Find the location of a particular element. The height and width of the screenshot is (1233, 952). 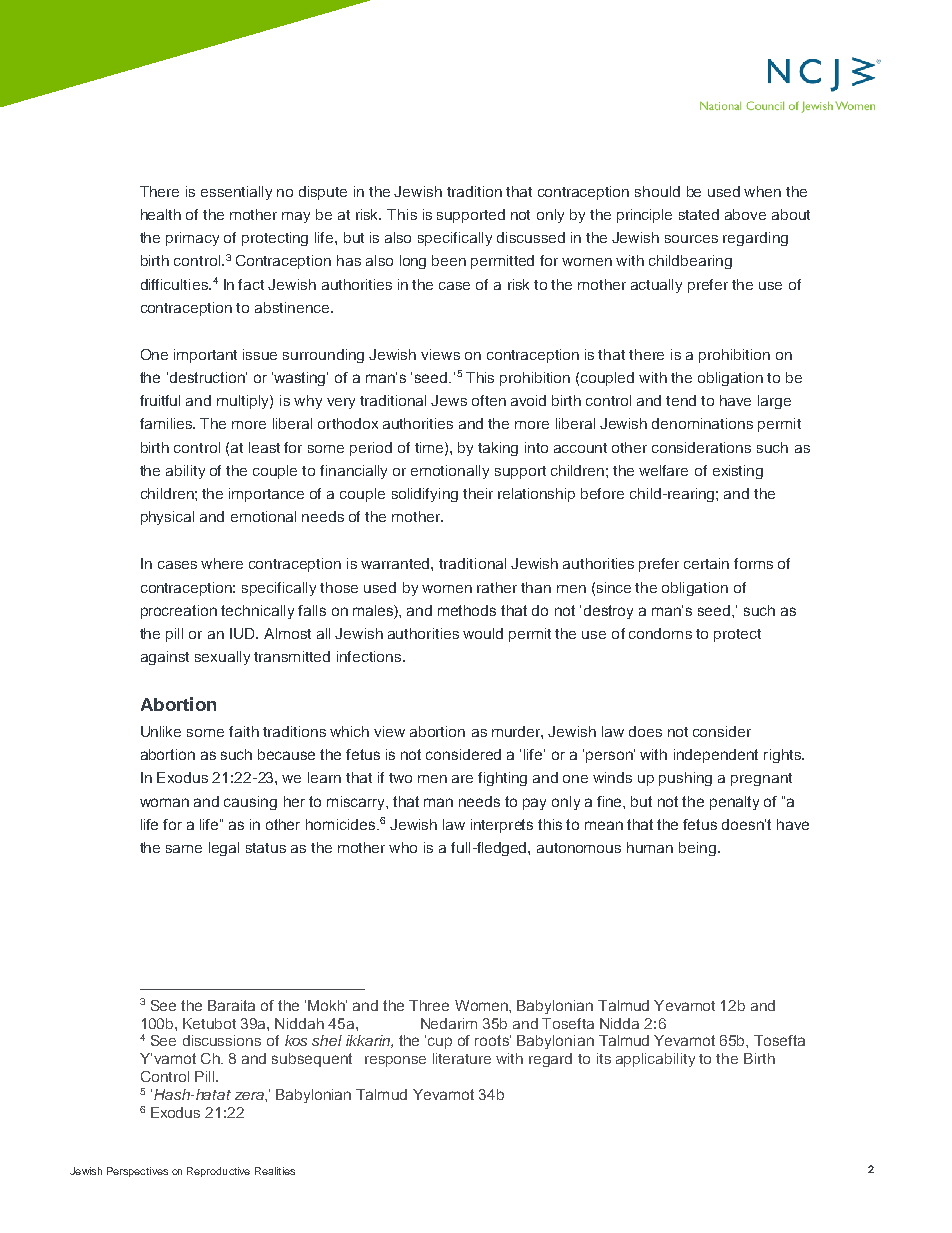

primacy is located at coordinates (192, 239).
